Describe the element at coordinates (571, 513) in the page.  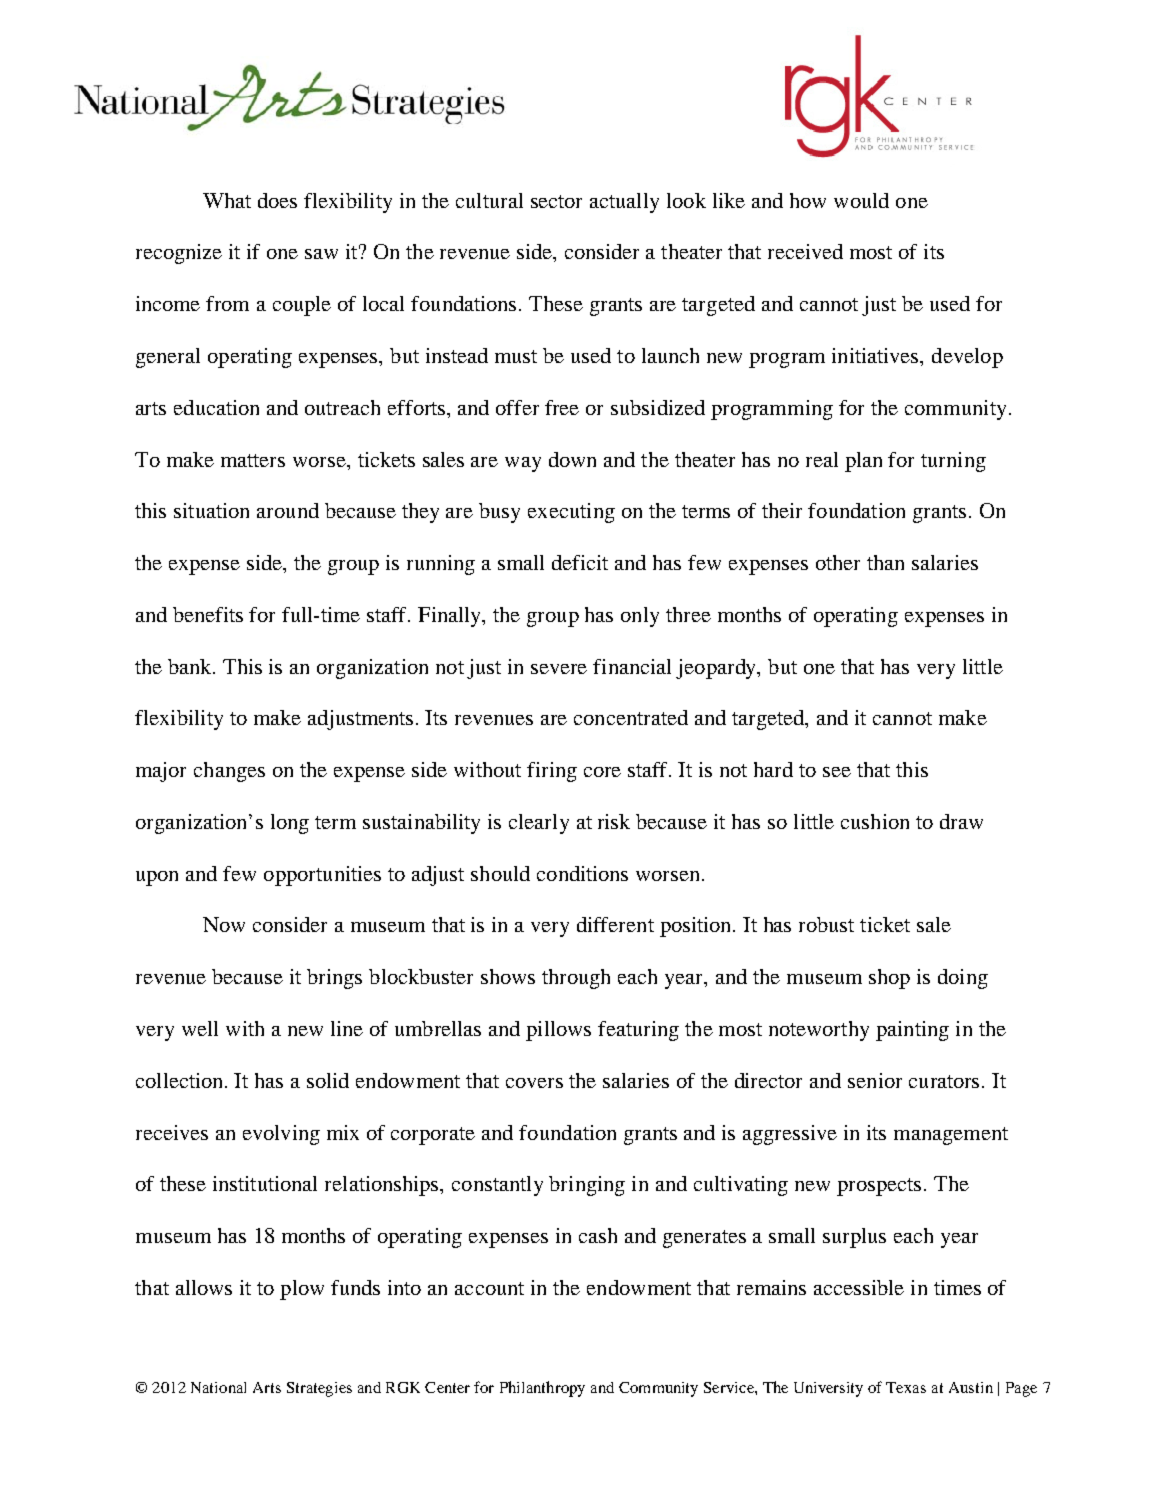
I see `executing` at that location.
